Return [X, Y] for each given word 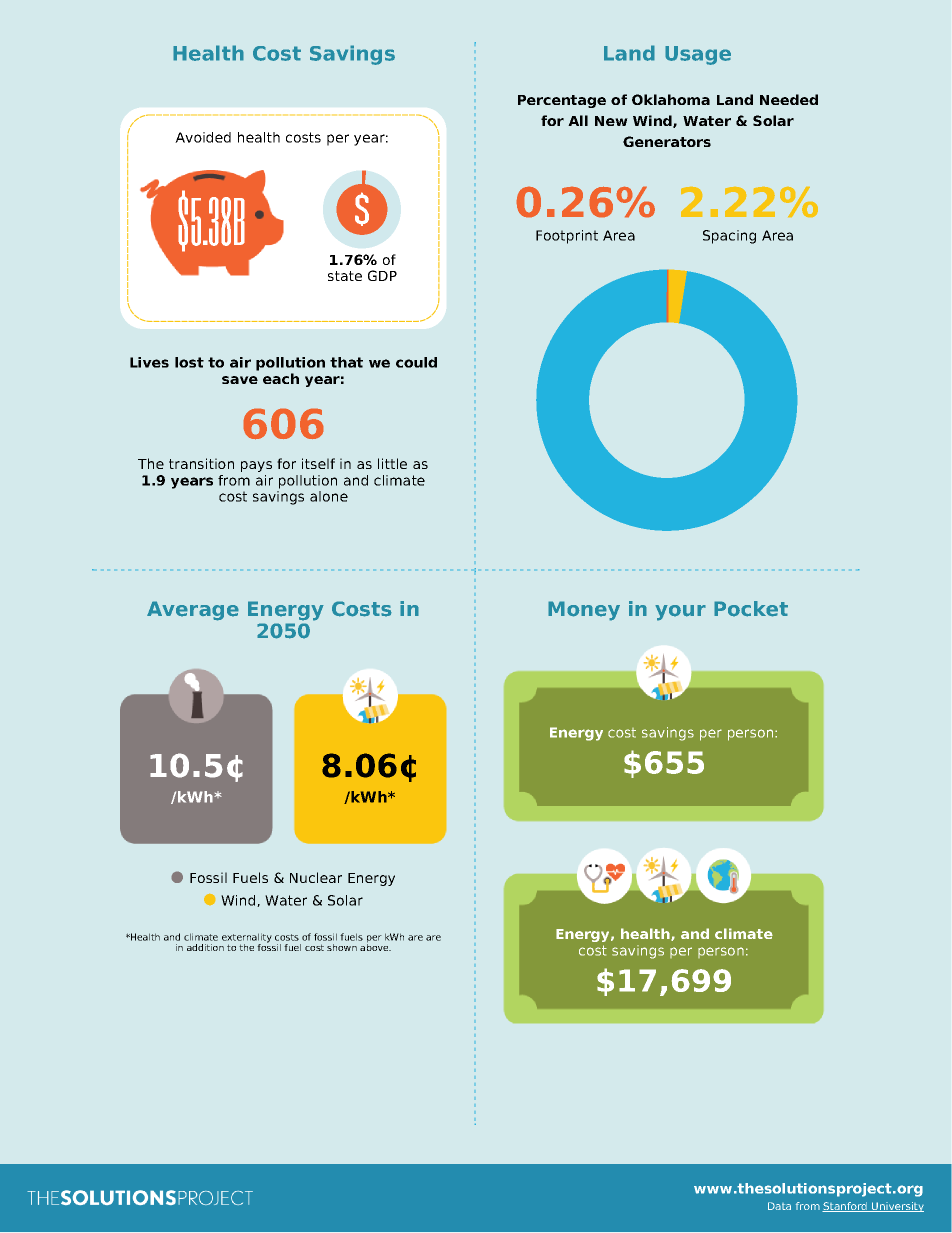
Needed [789, 99]
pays [256, 466]
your [680, 613]
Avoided [203, 137]
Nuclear [316, 877]
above [375, 946]
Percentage [562, 101]
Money [584, 611]
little [392, 463]
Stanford [845, 1207]
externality [247, 939]
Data [779, 1206]
